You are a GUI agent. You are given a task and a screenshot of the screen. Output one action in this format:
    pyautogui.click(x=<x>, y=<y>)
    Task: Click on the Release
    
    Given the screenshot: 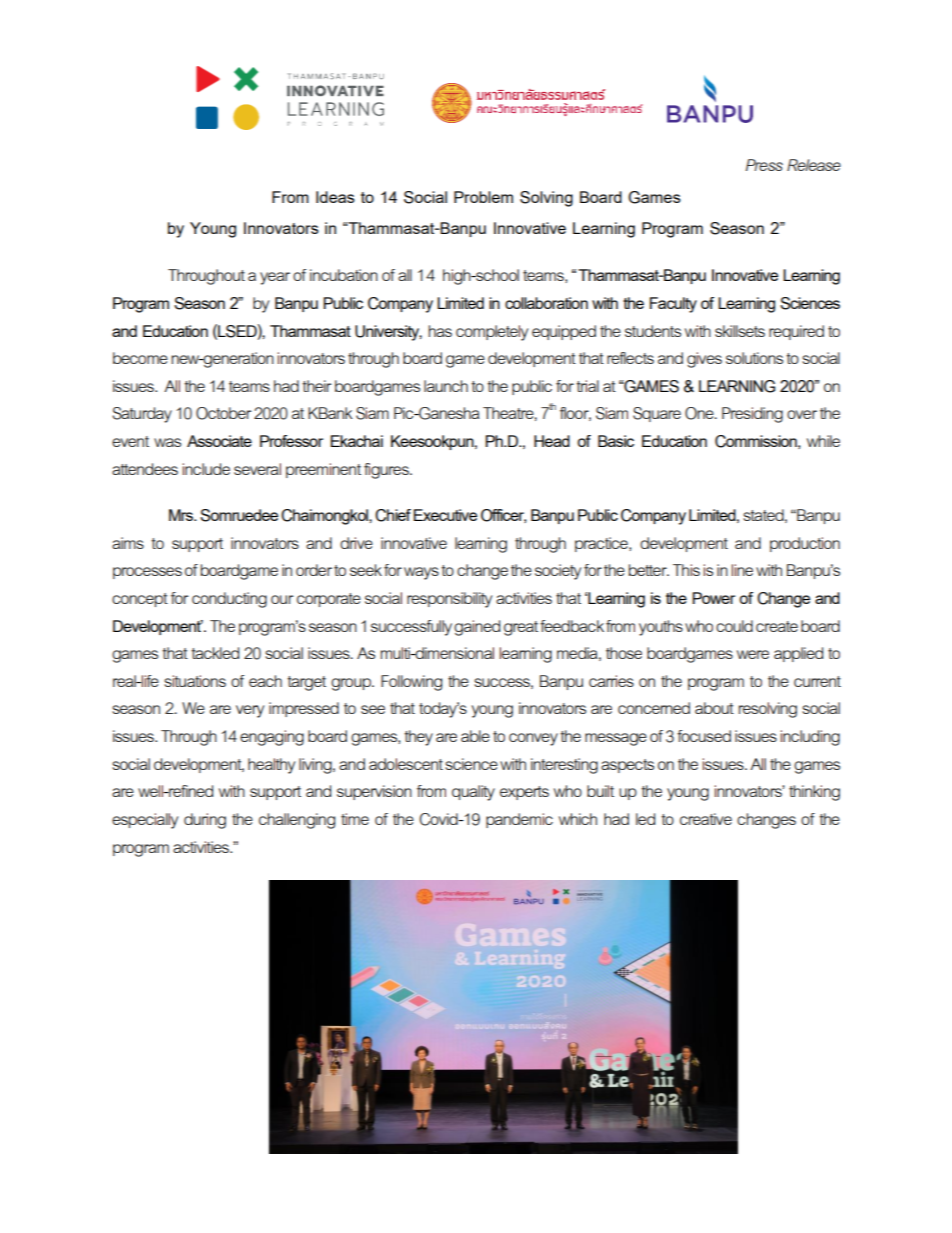 What is the action you would take?
    pyautogui.click(x=814, y=165)
